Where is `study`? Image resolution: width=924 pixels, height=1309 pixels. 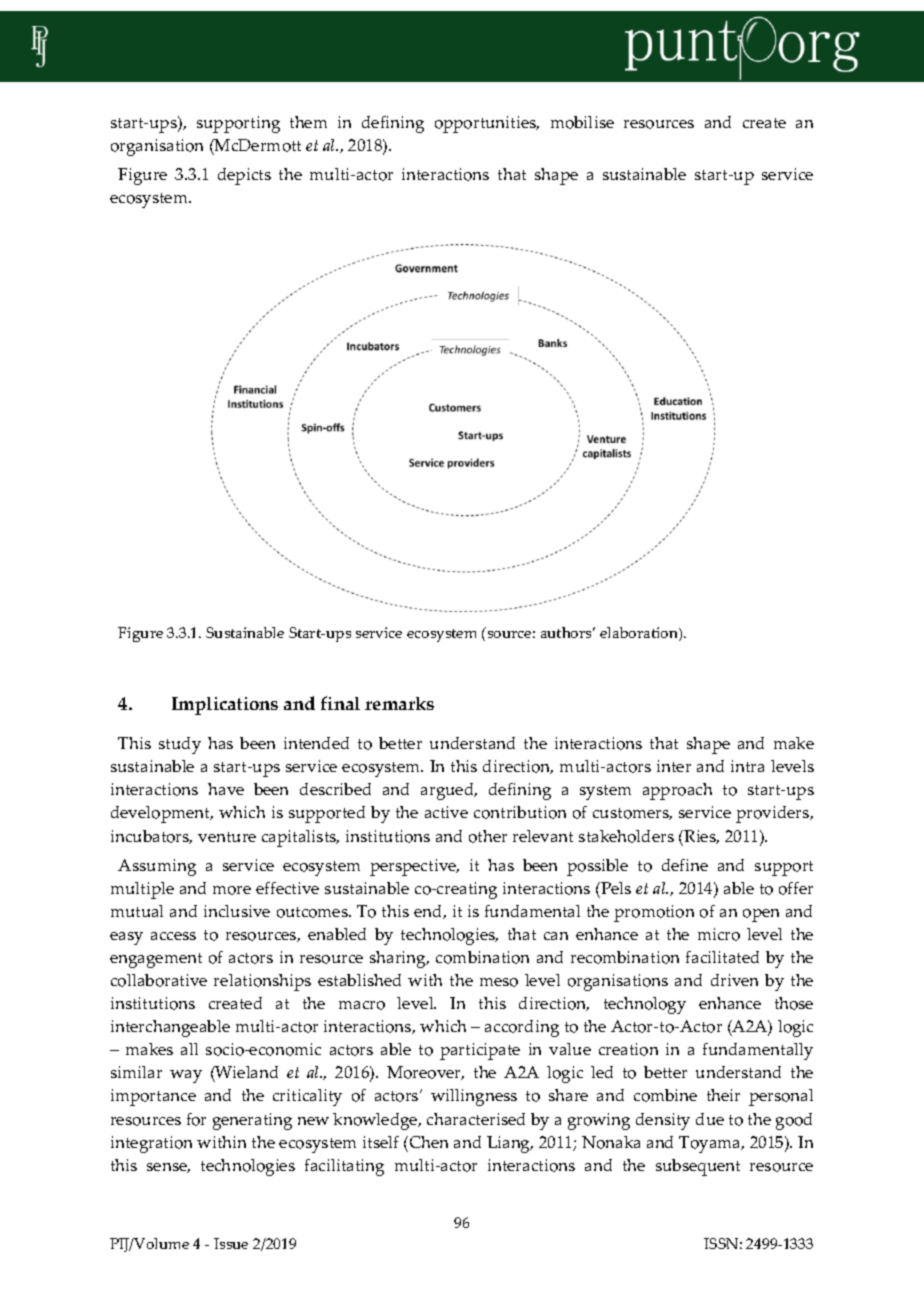 study is located at coordinates (180, 745).
